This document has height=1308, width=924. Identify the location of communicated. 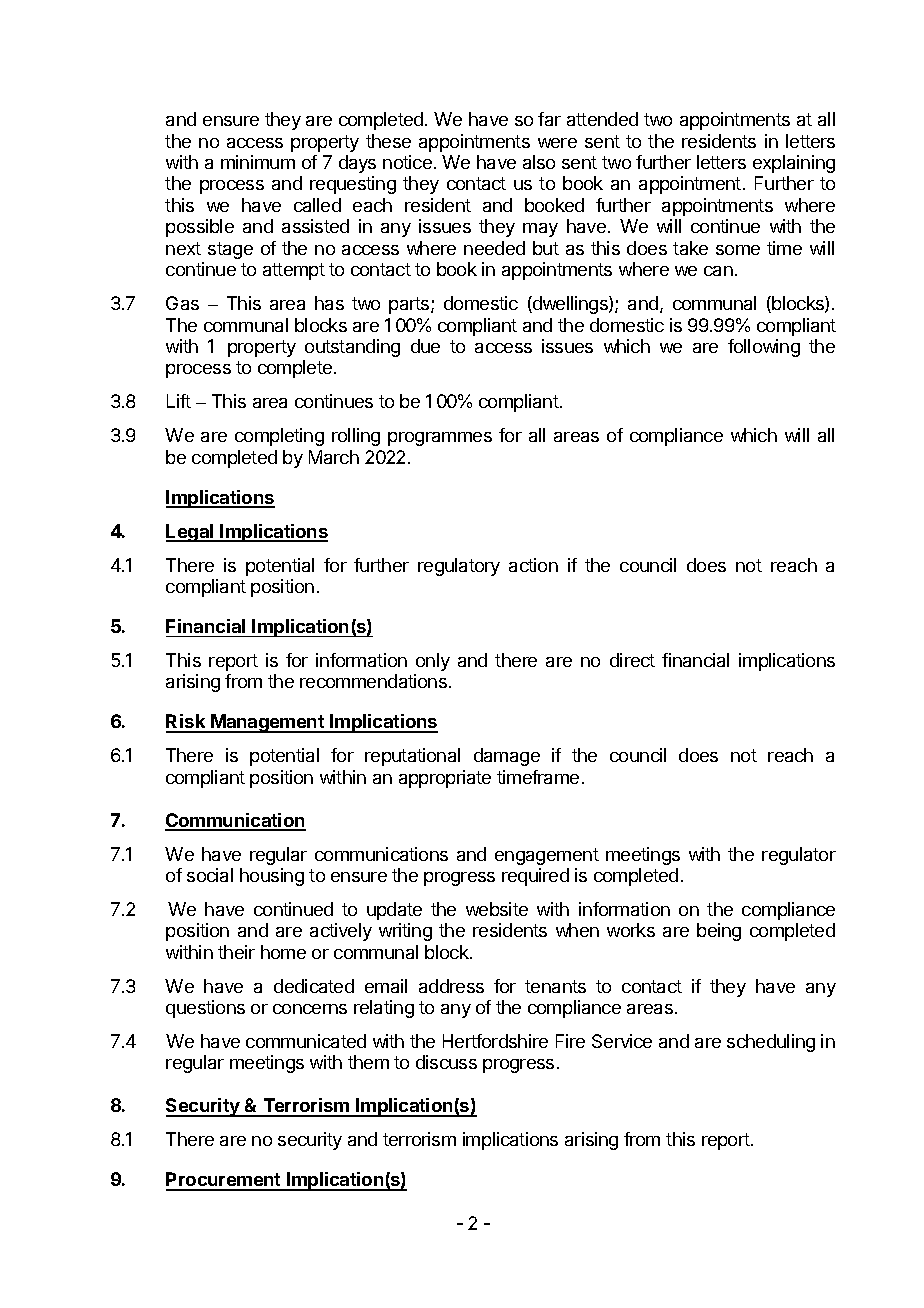
(306, 1041).
